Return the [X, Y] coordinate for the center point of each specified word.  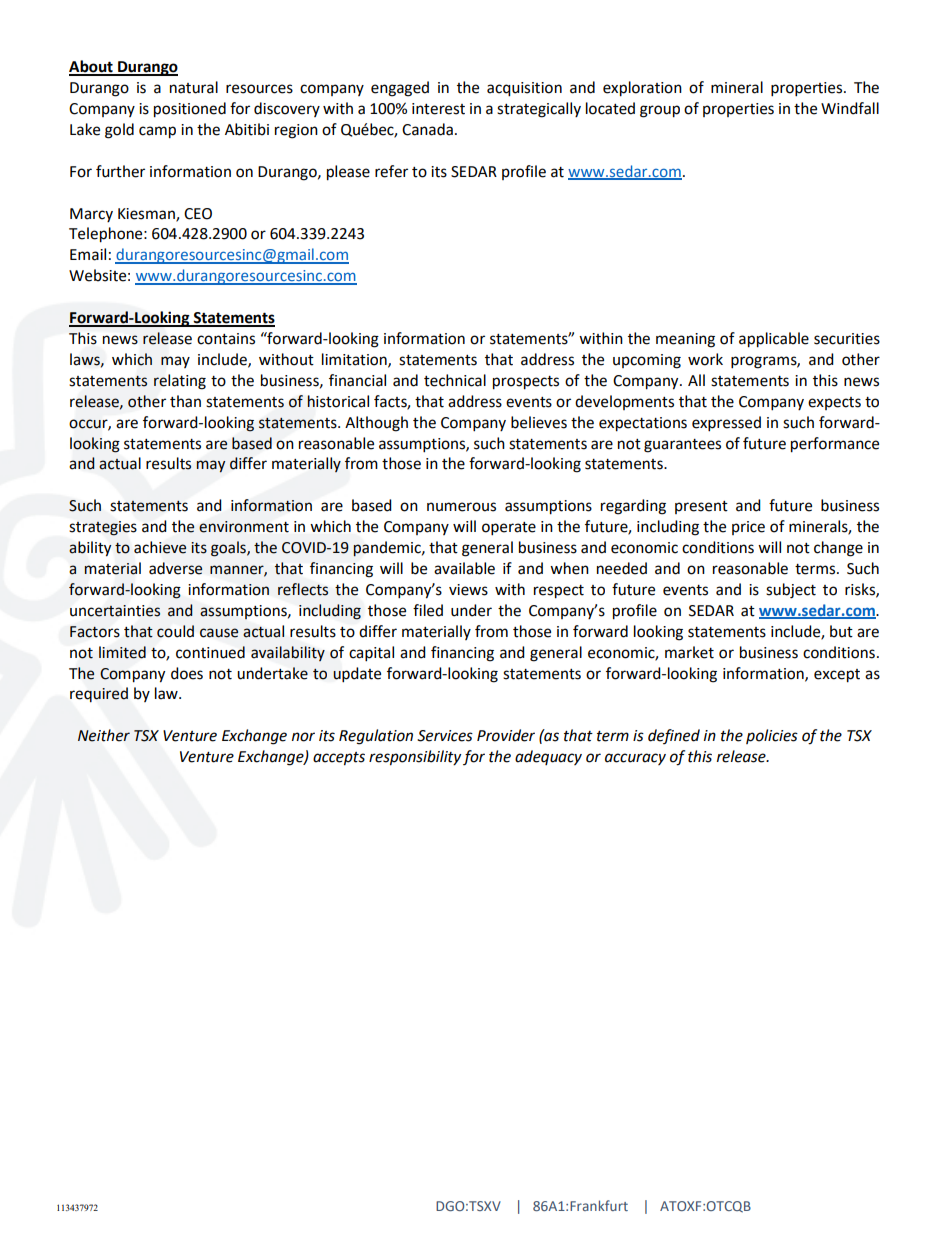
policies [772, 736]
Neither [104, 735]
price [748, 528]
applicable [774, 340]
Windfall [850, 108]
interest [438, 109]
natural [194, 87]
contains [226, 339]
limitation [355, 360]
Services [445, 736]
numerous [461, 507]
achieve [160, 547]
